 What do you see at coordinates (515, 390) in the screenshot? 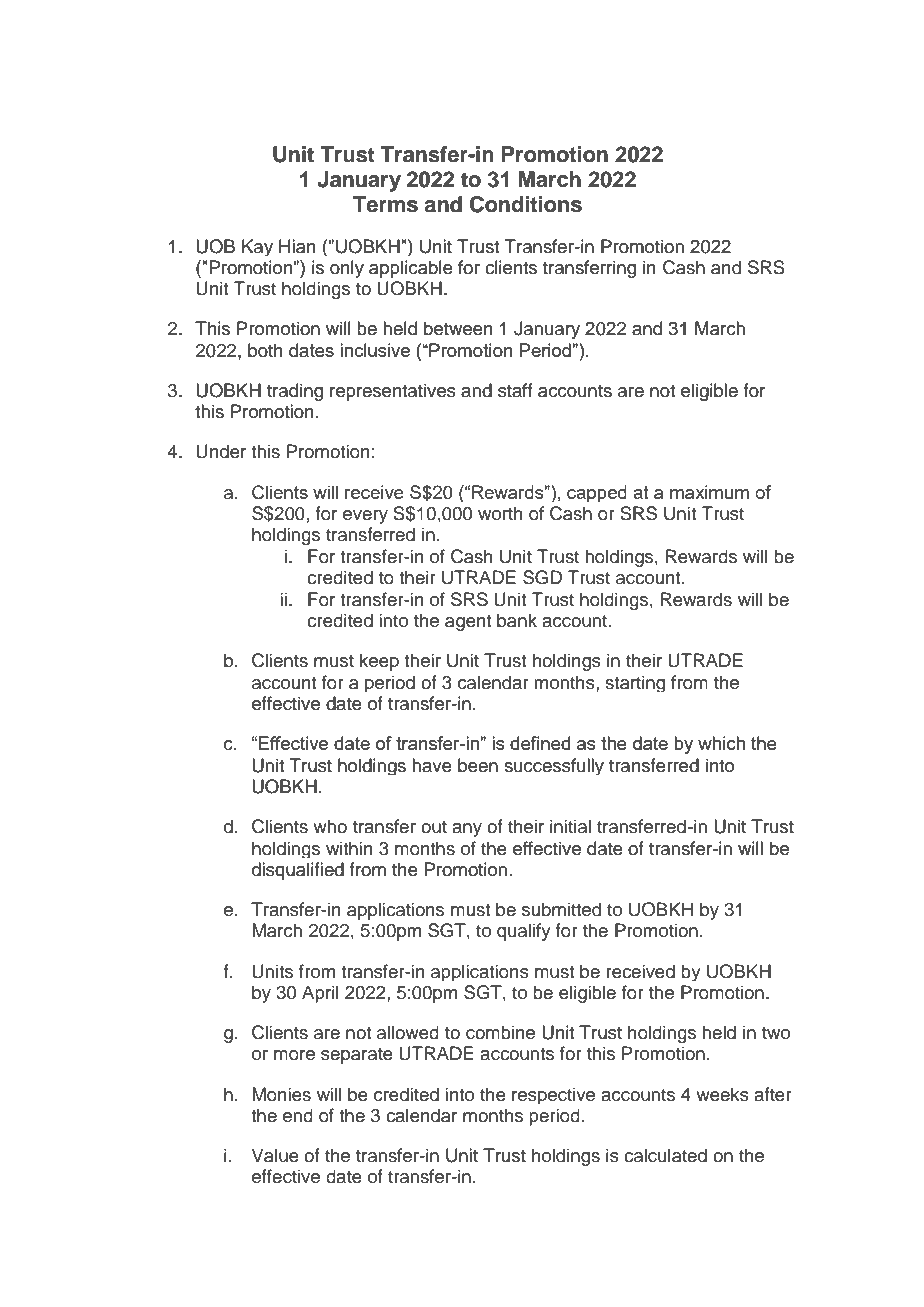
I see `staff` at bounding box center [515, 390].
